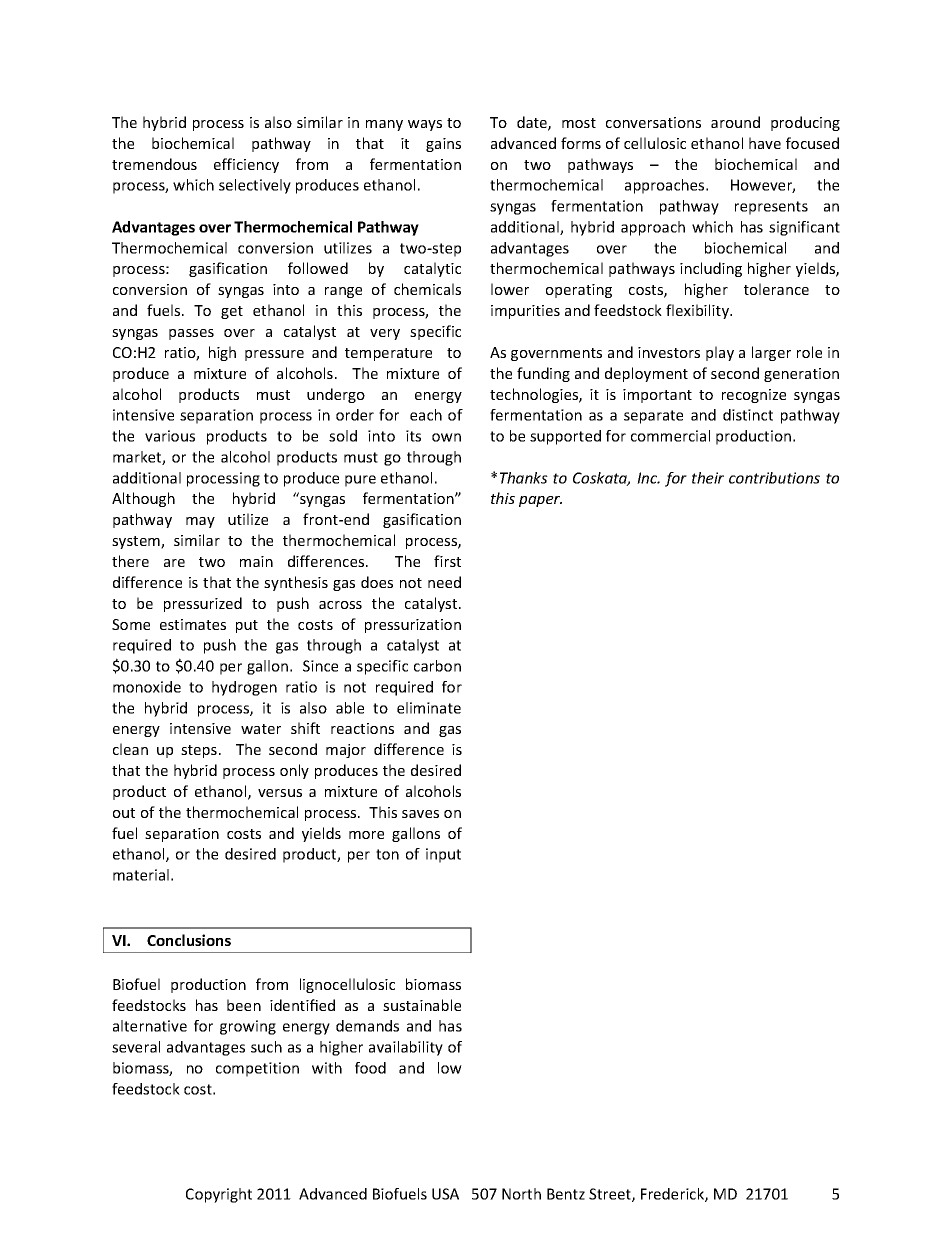  Describe the element at coordinates (445, 1194) in the image. I see `USA` at that location.
